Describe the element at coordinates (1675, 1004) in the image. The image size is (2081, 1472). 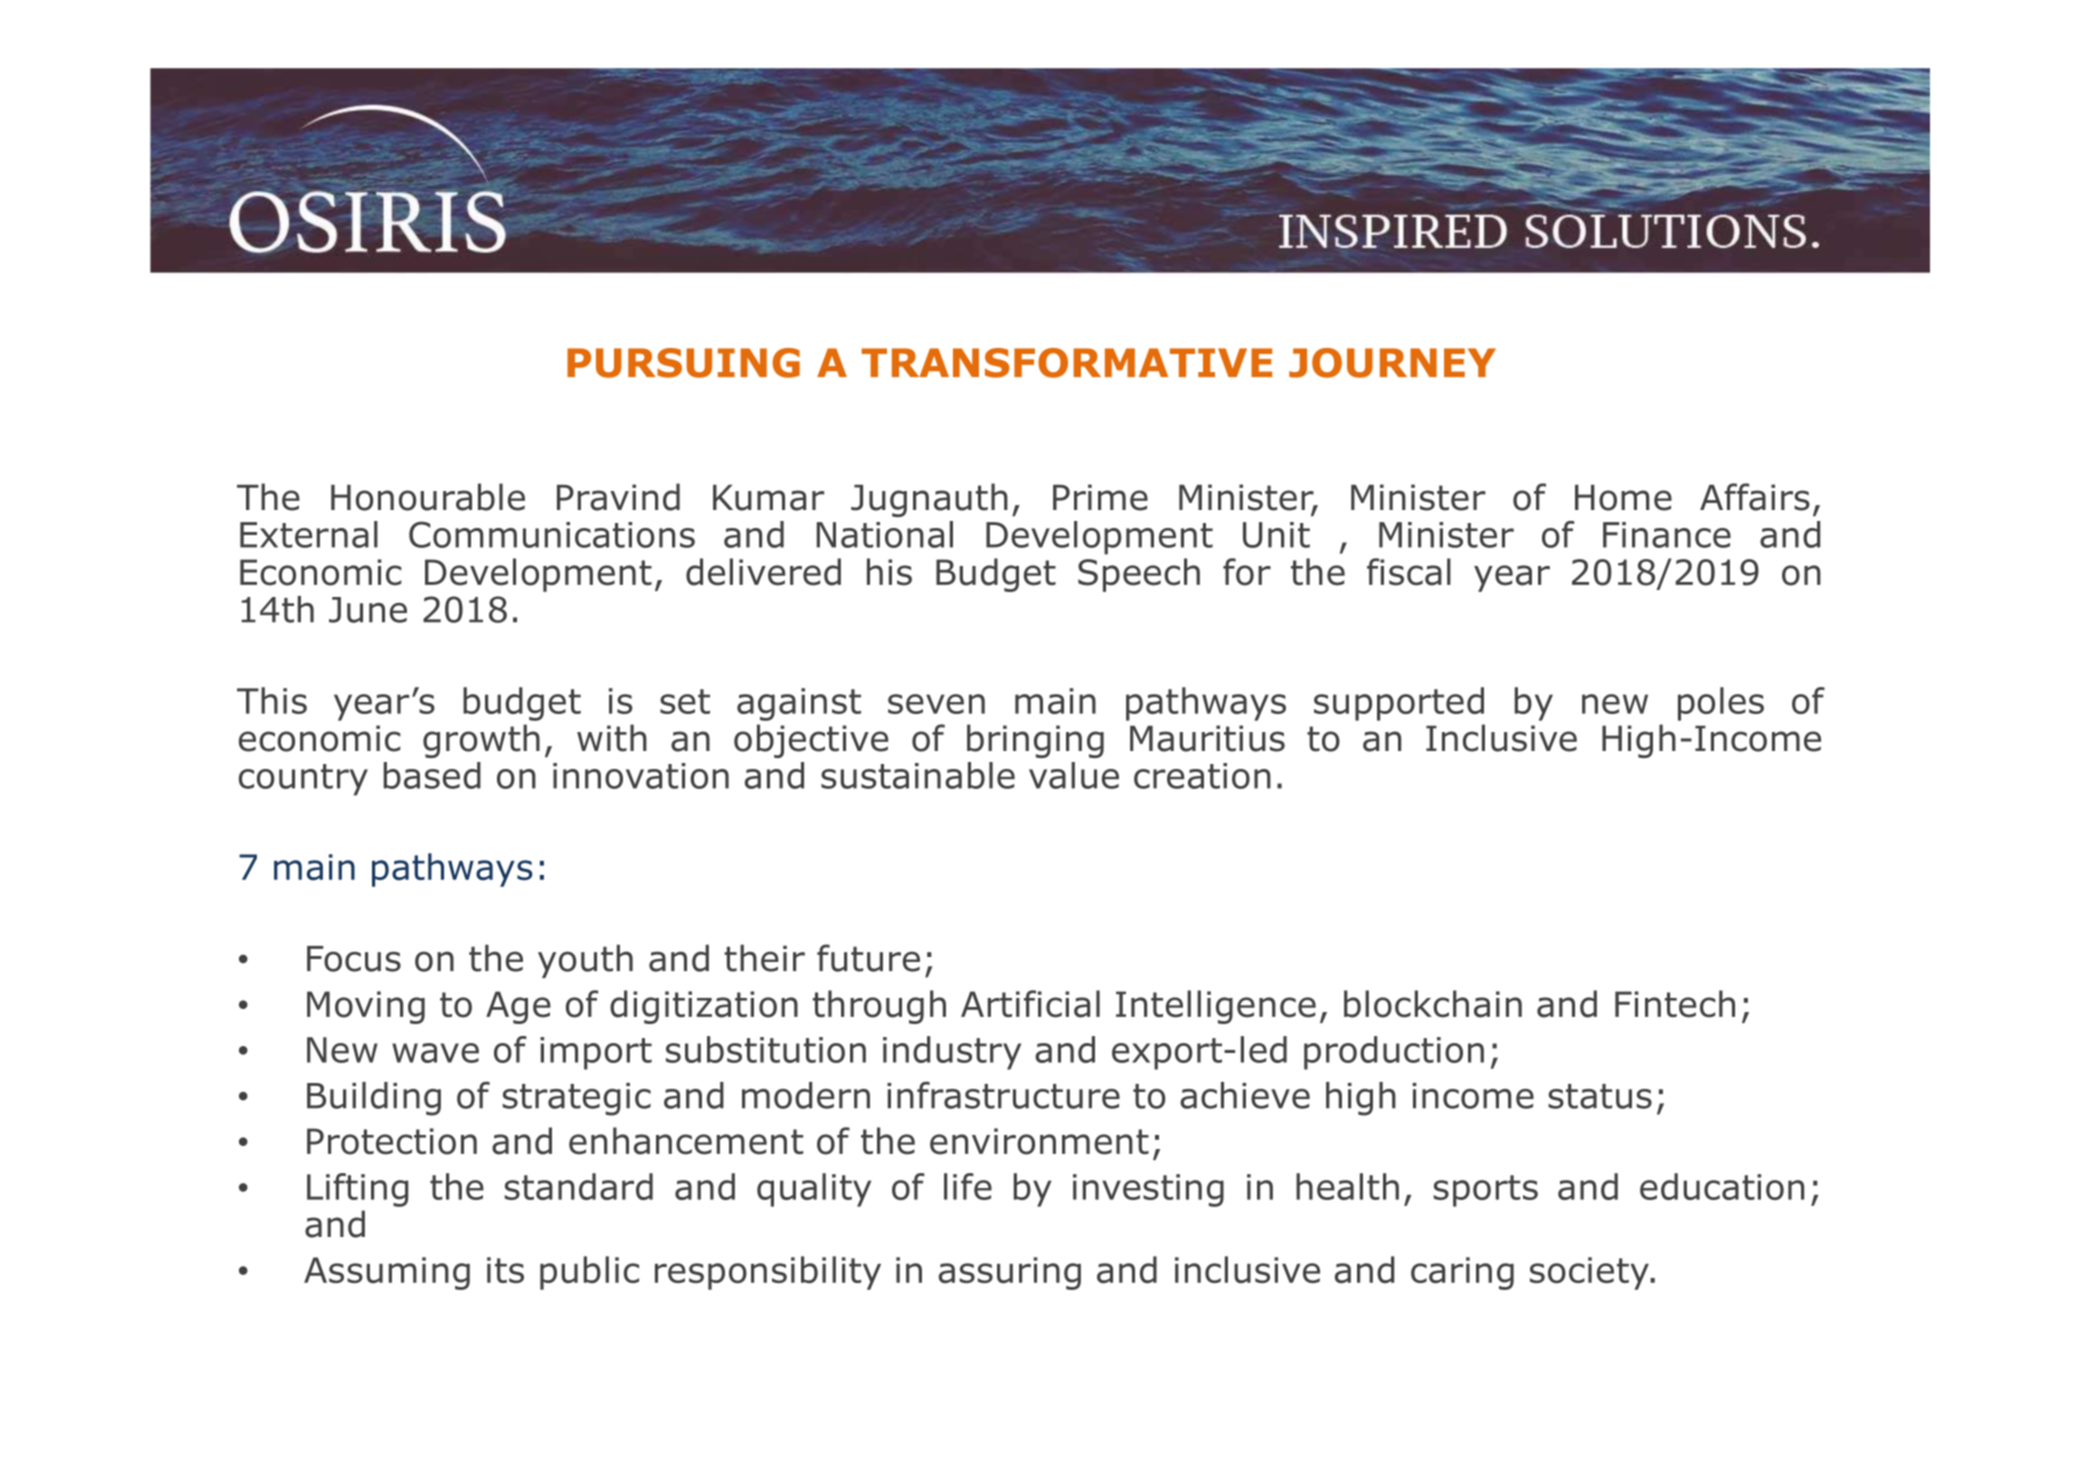
I see `Fintech` at that location.
